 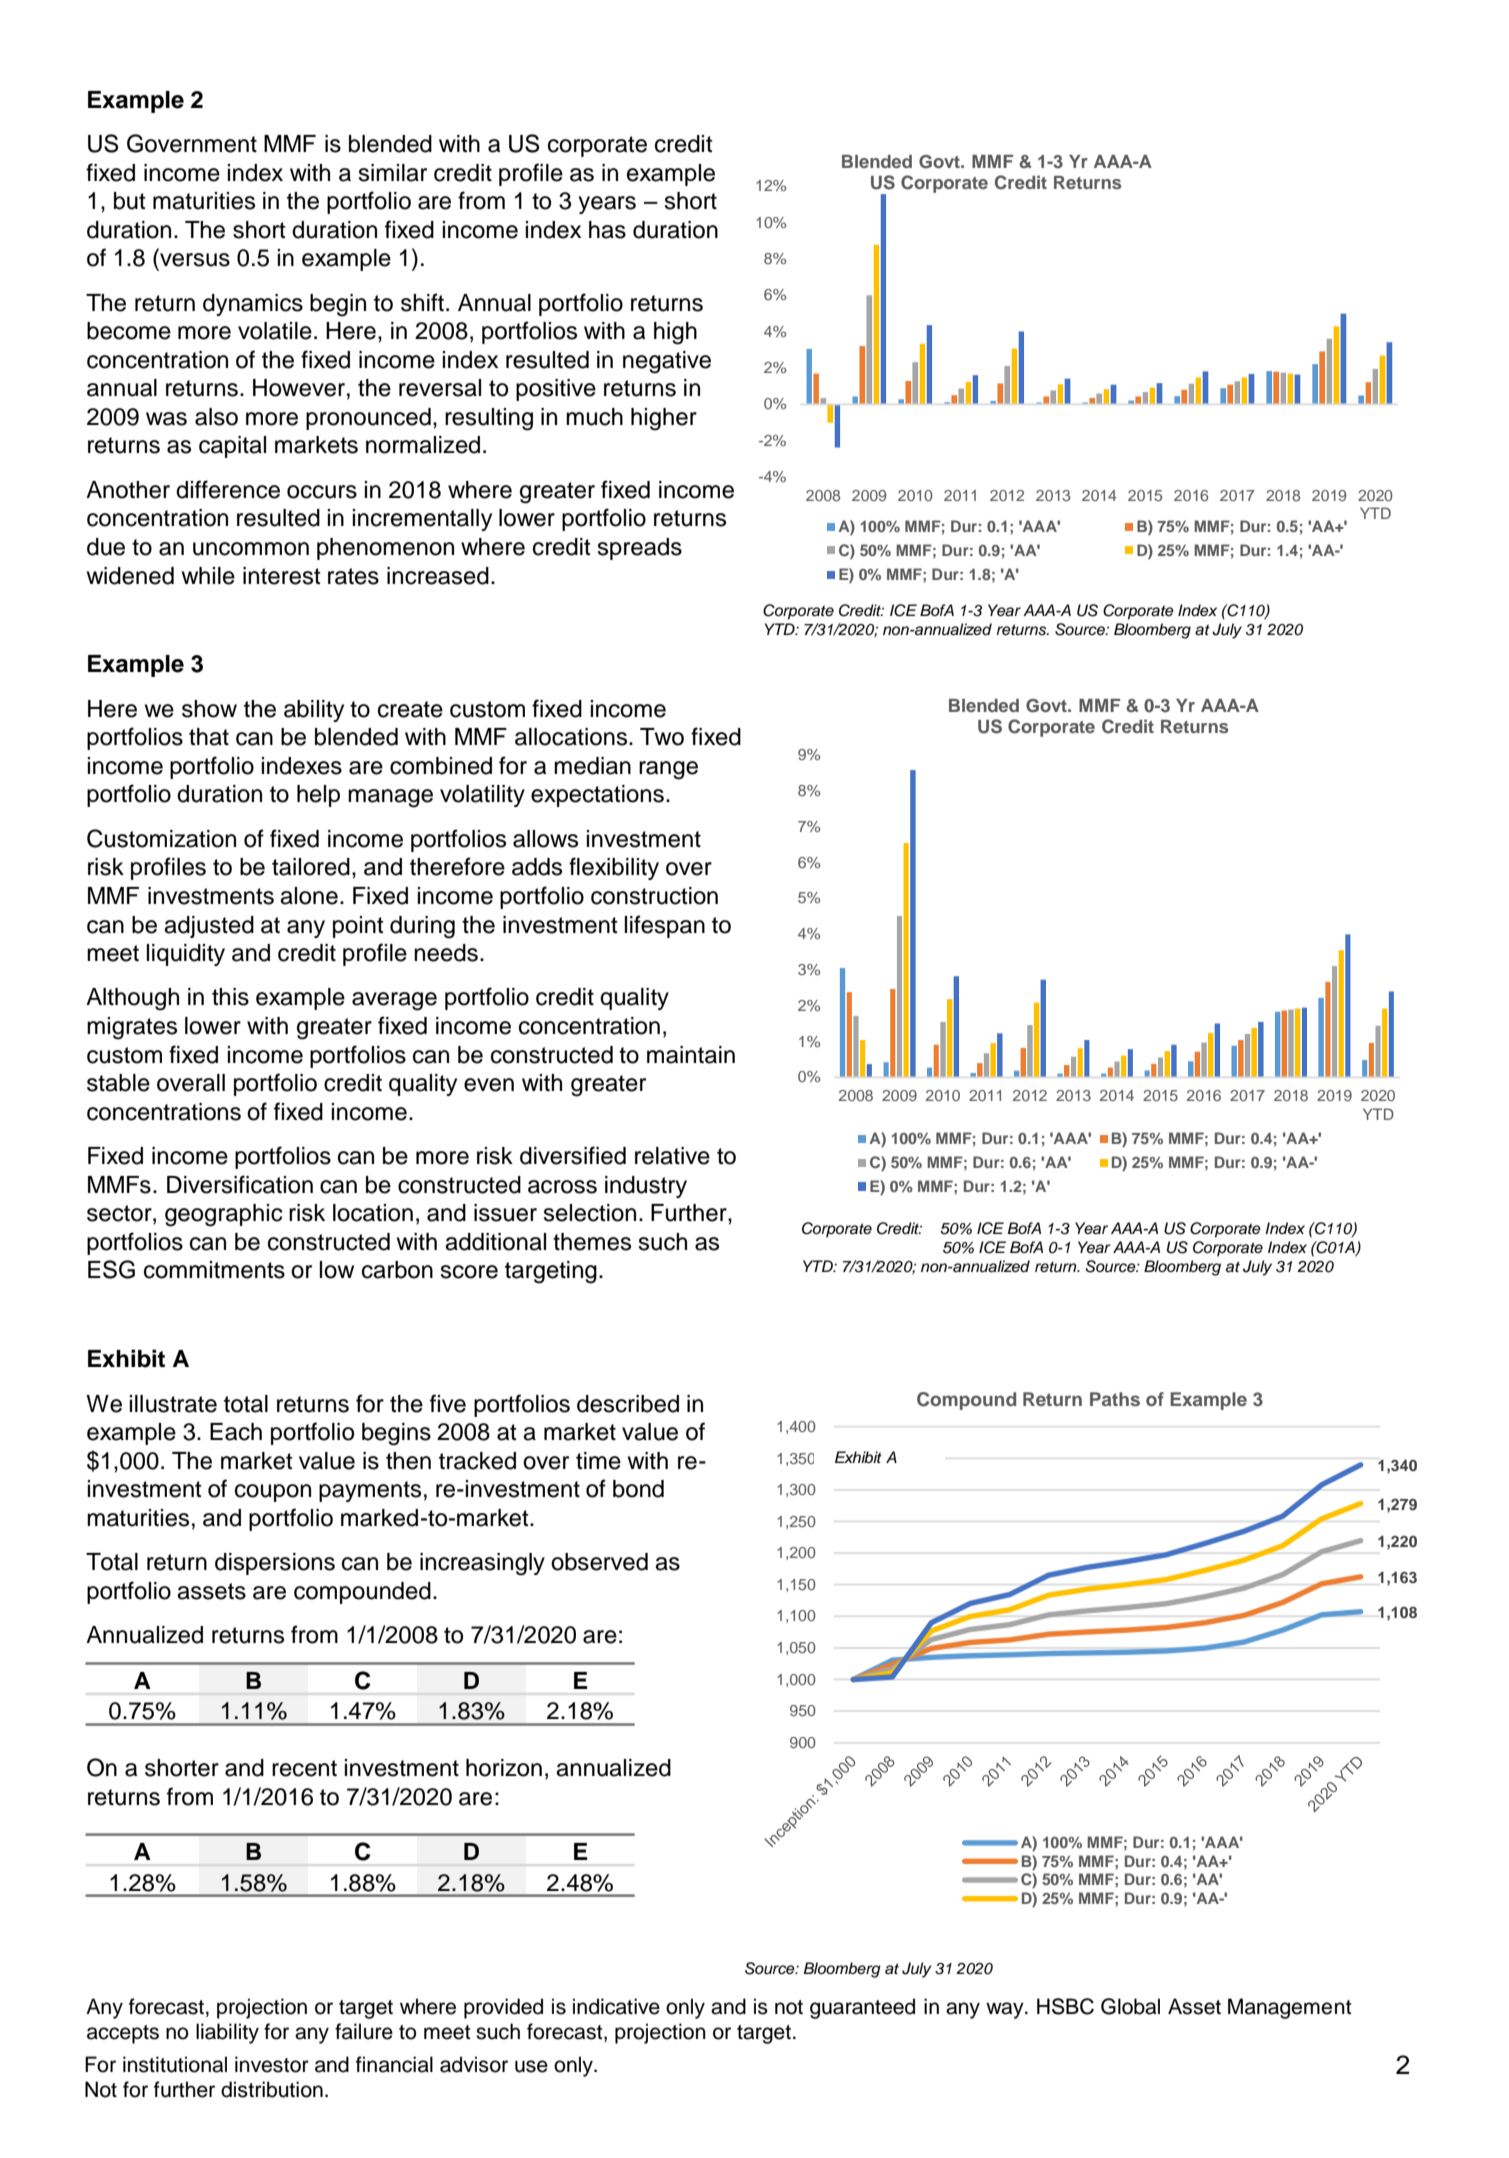 I want to click on has, so click(x=607, y=230).
